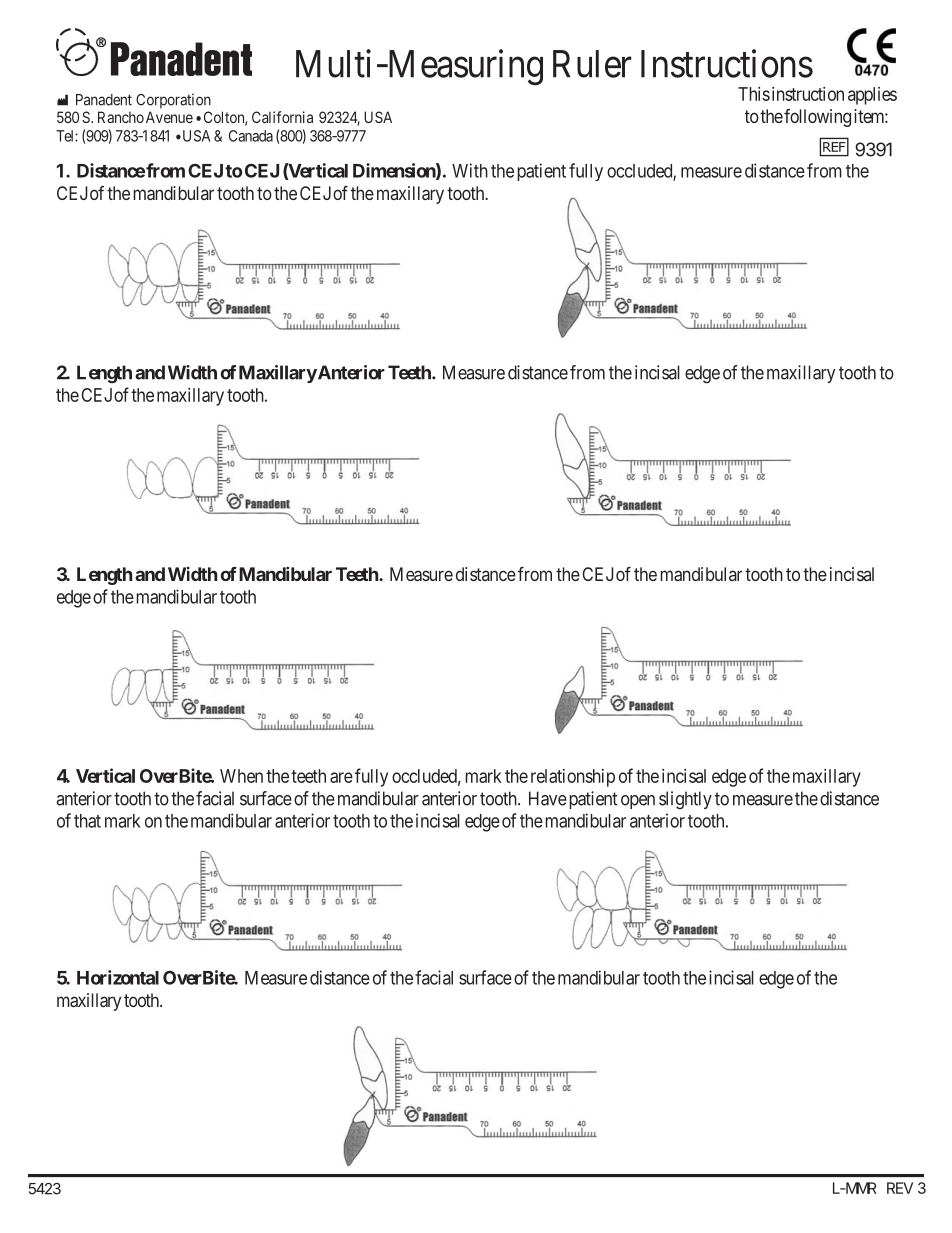 The image size is (952, 1233). What do you see at coordinates (173, 101) in the screenshot?
I see `Corporation` at bounding box center [173, 101].
